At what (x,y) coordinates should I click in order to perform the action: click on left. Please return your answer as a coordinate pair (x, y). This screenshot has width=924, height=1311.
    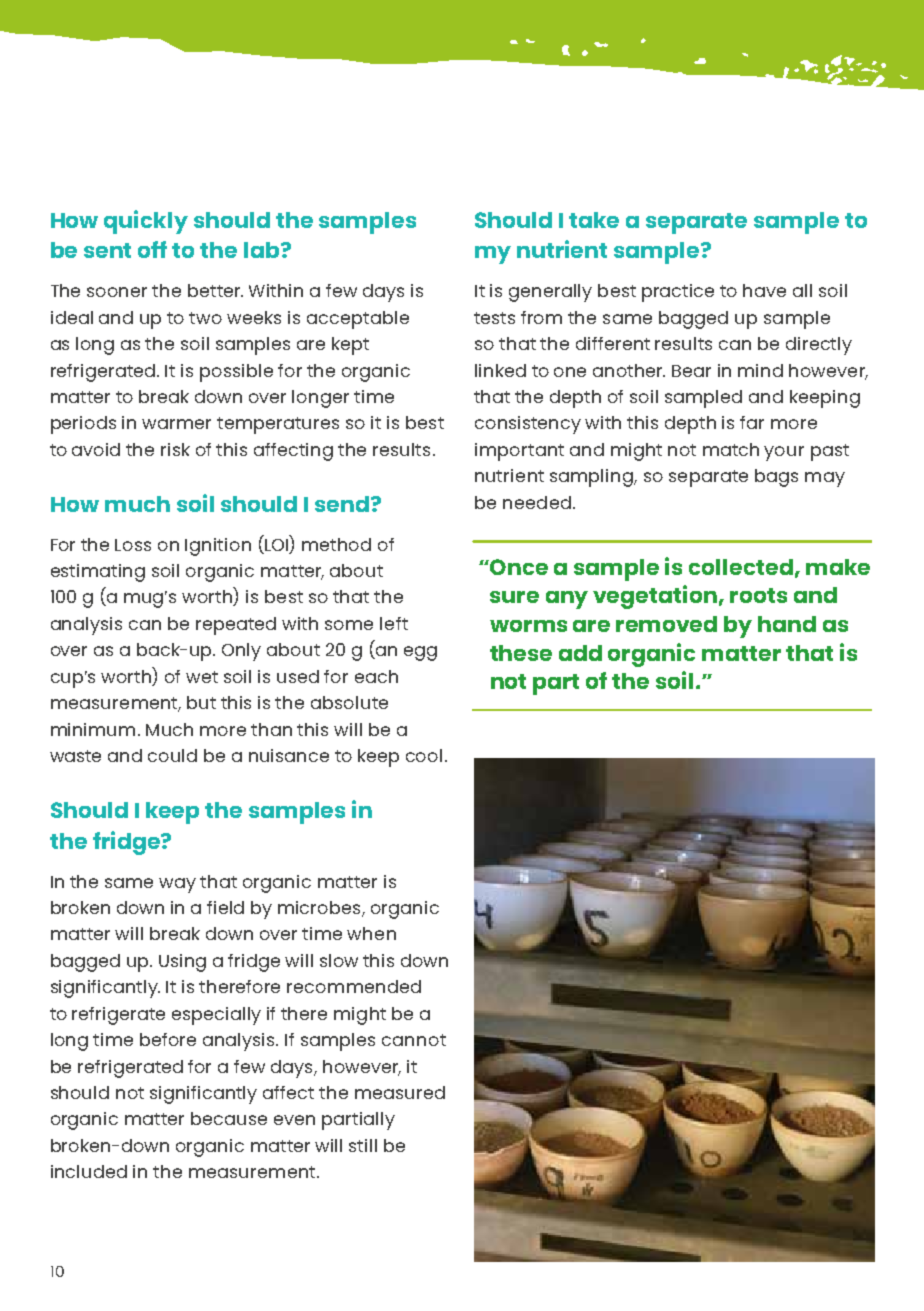
    Looking at the image, I should click on (394, 623).
